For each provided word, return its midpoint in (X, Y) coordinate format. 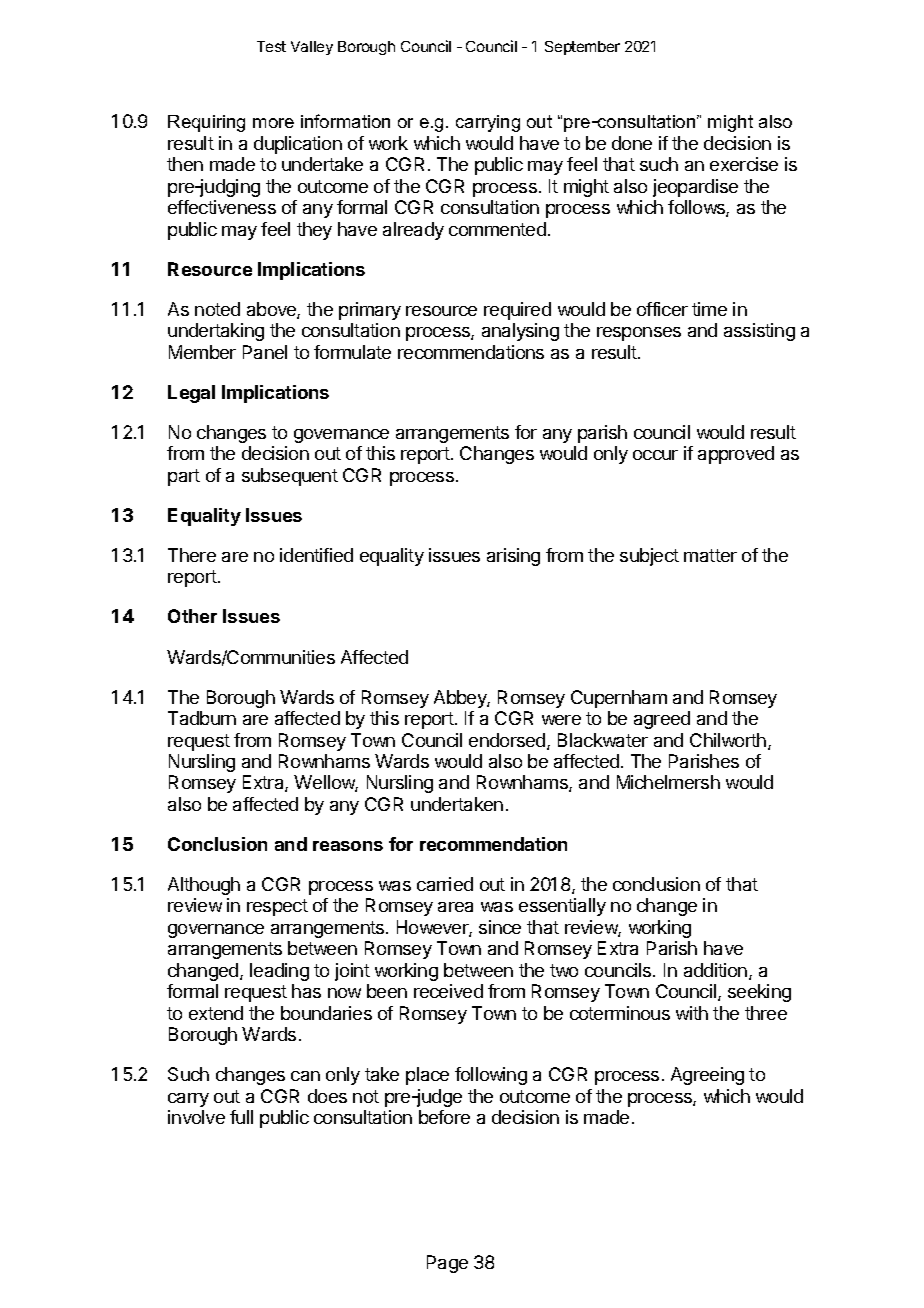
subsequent (290, 477)
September (582, 48)
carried (445, 884)
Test (271, 46)
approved (736, 455)
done (632, 143)
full (241, 1117)
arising (513, 557)
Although (204, 886)
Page (447, 1264)
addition (715, 970)
